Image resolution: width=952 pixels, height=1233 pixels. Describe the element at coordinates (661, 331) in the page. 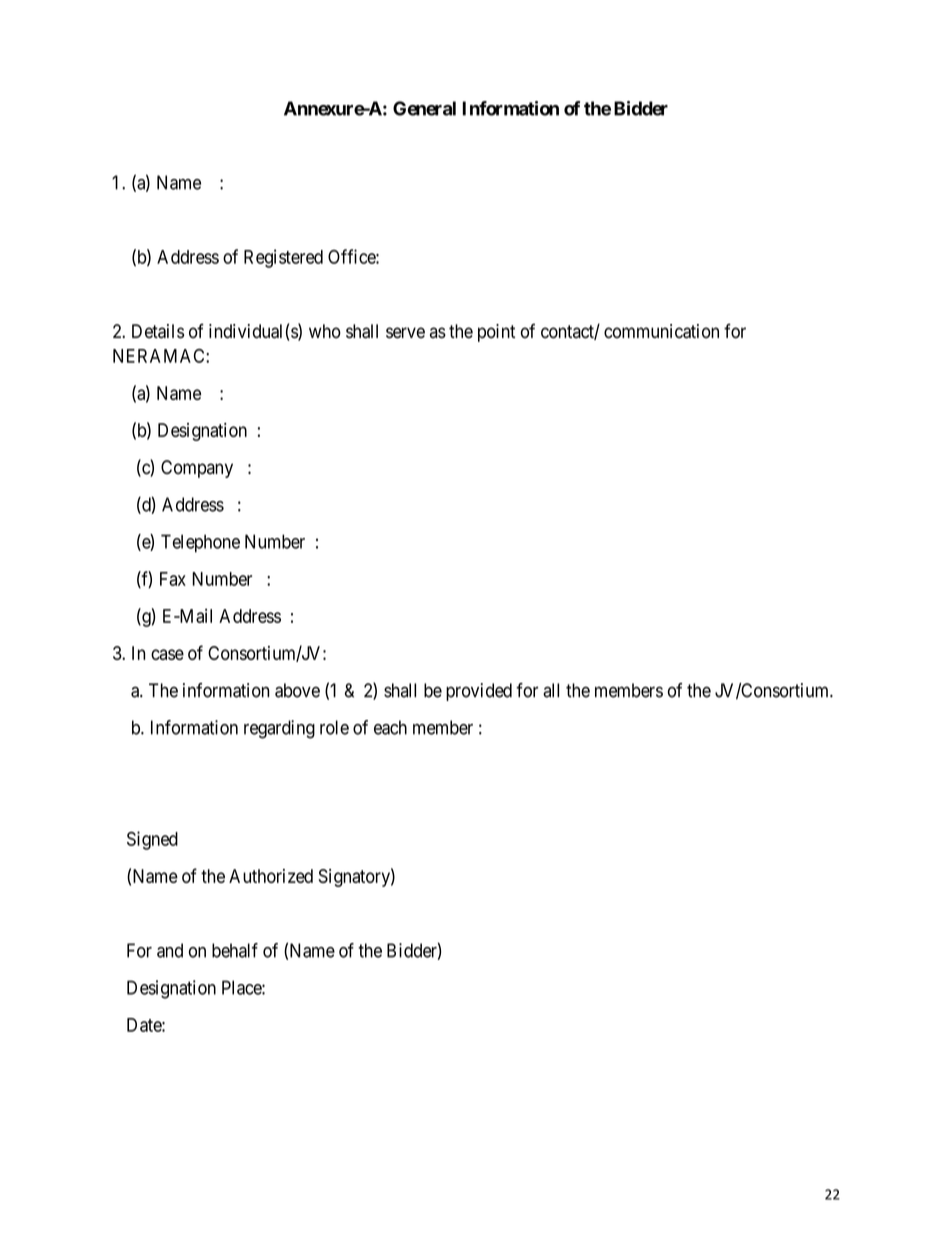

I see `communication` at that location.
